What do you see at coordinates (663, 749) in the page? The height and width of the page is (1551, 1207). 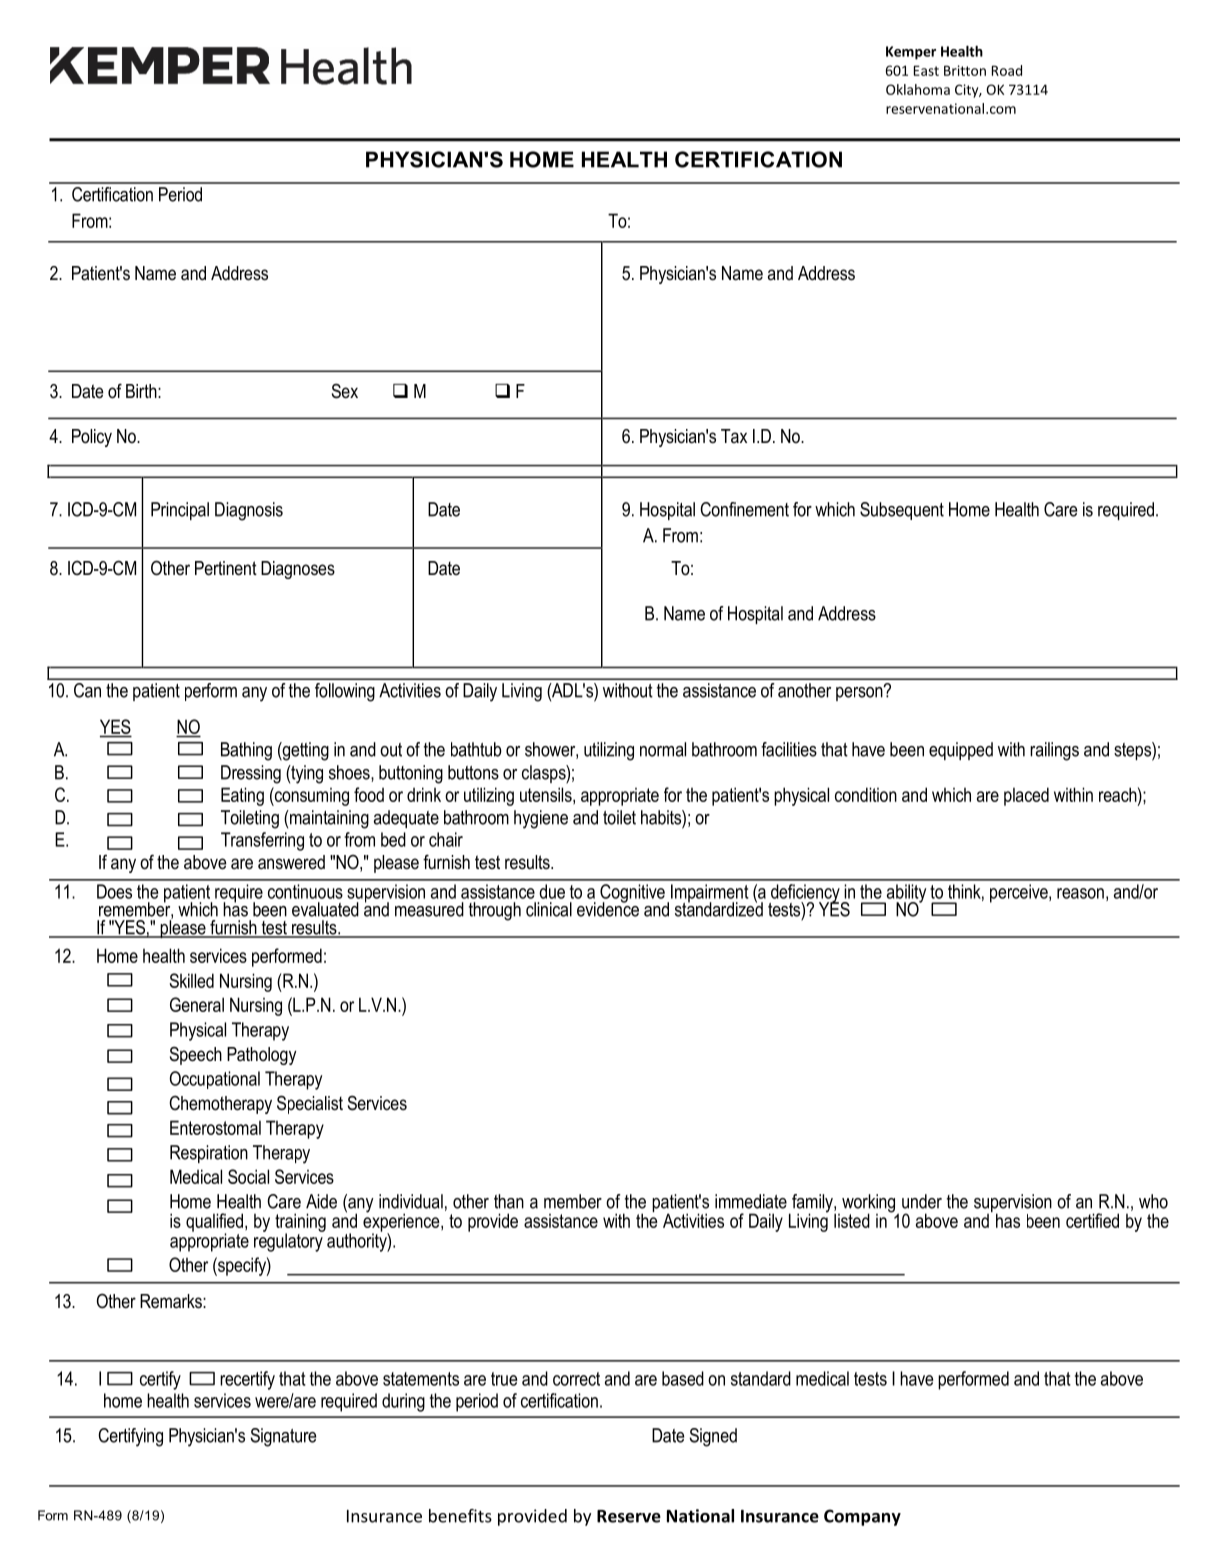 I see `normal` at bounding box center [663, 749].
